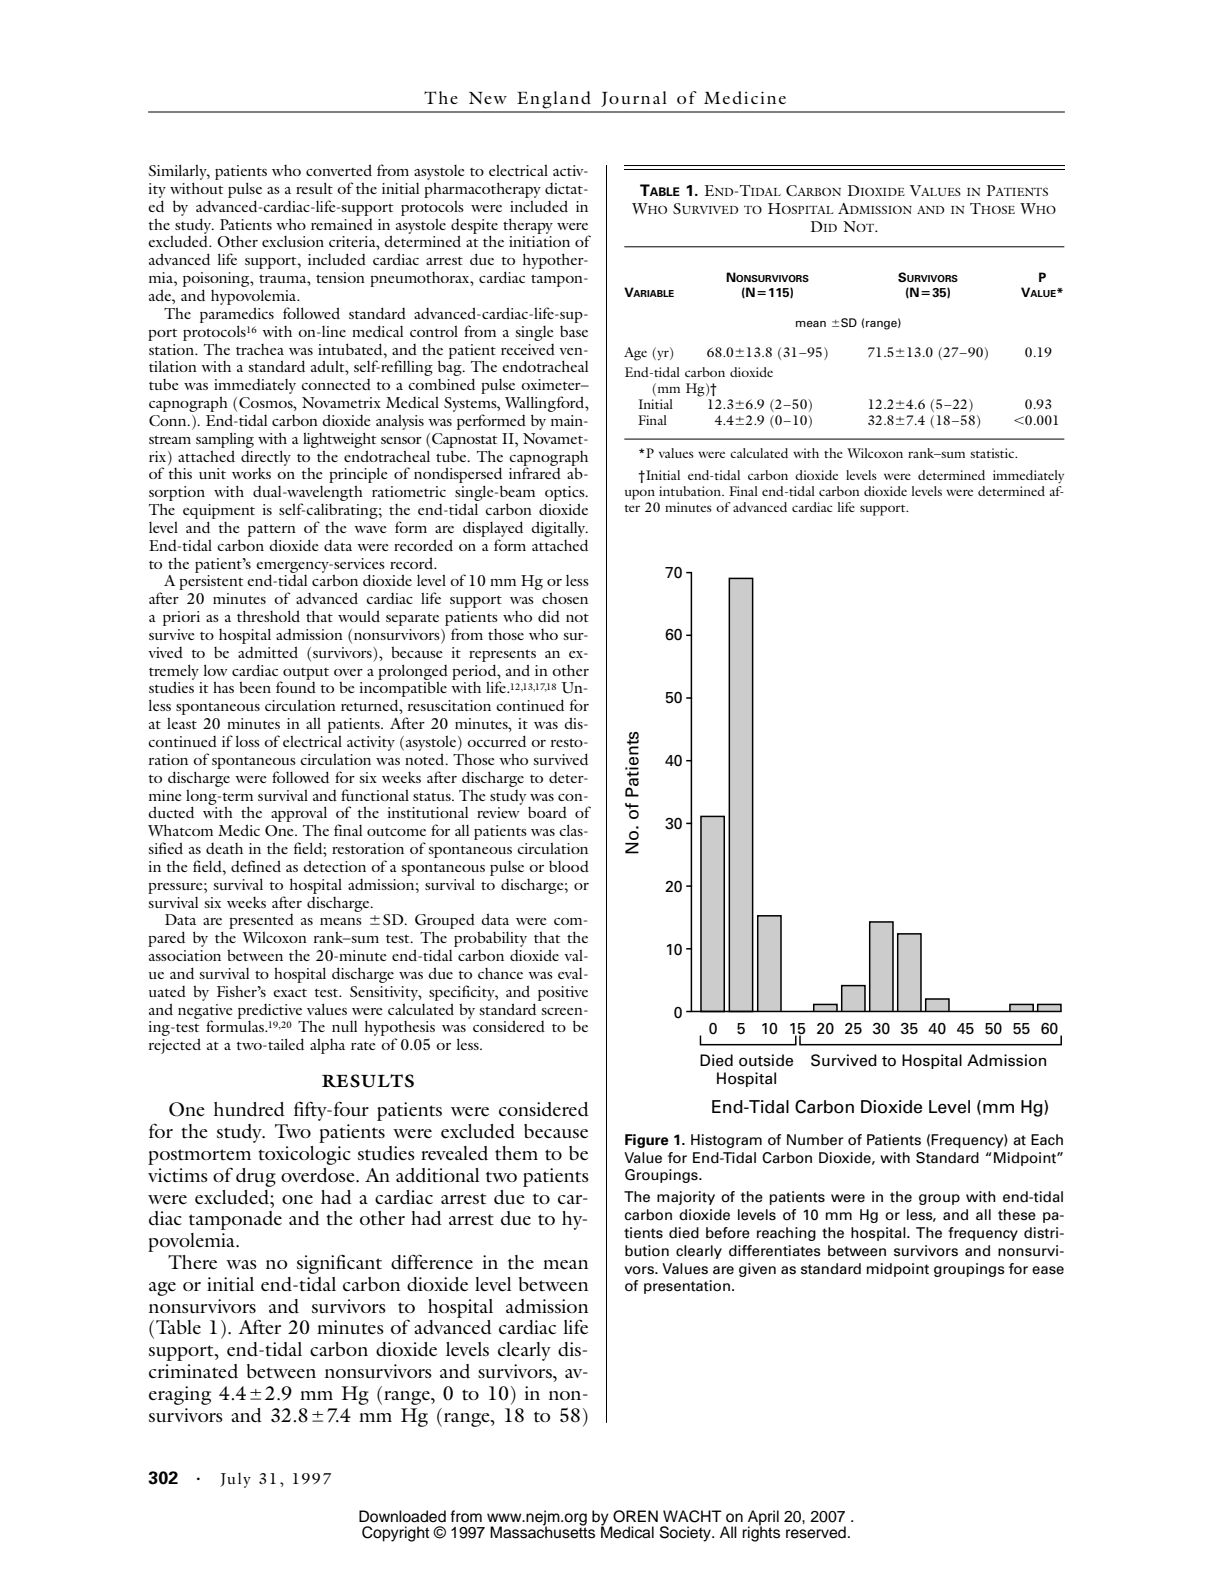  What do you see at coordinates (339, 170) in the screenshot?
I see `converted` at bounding box center [339, 170].
